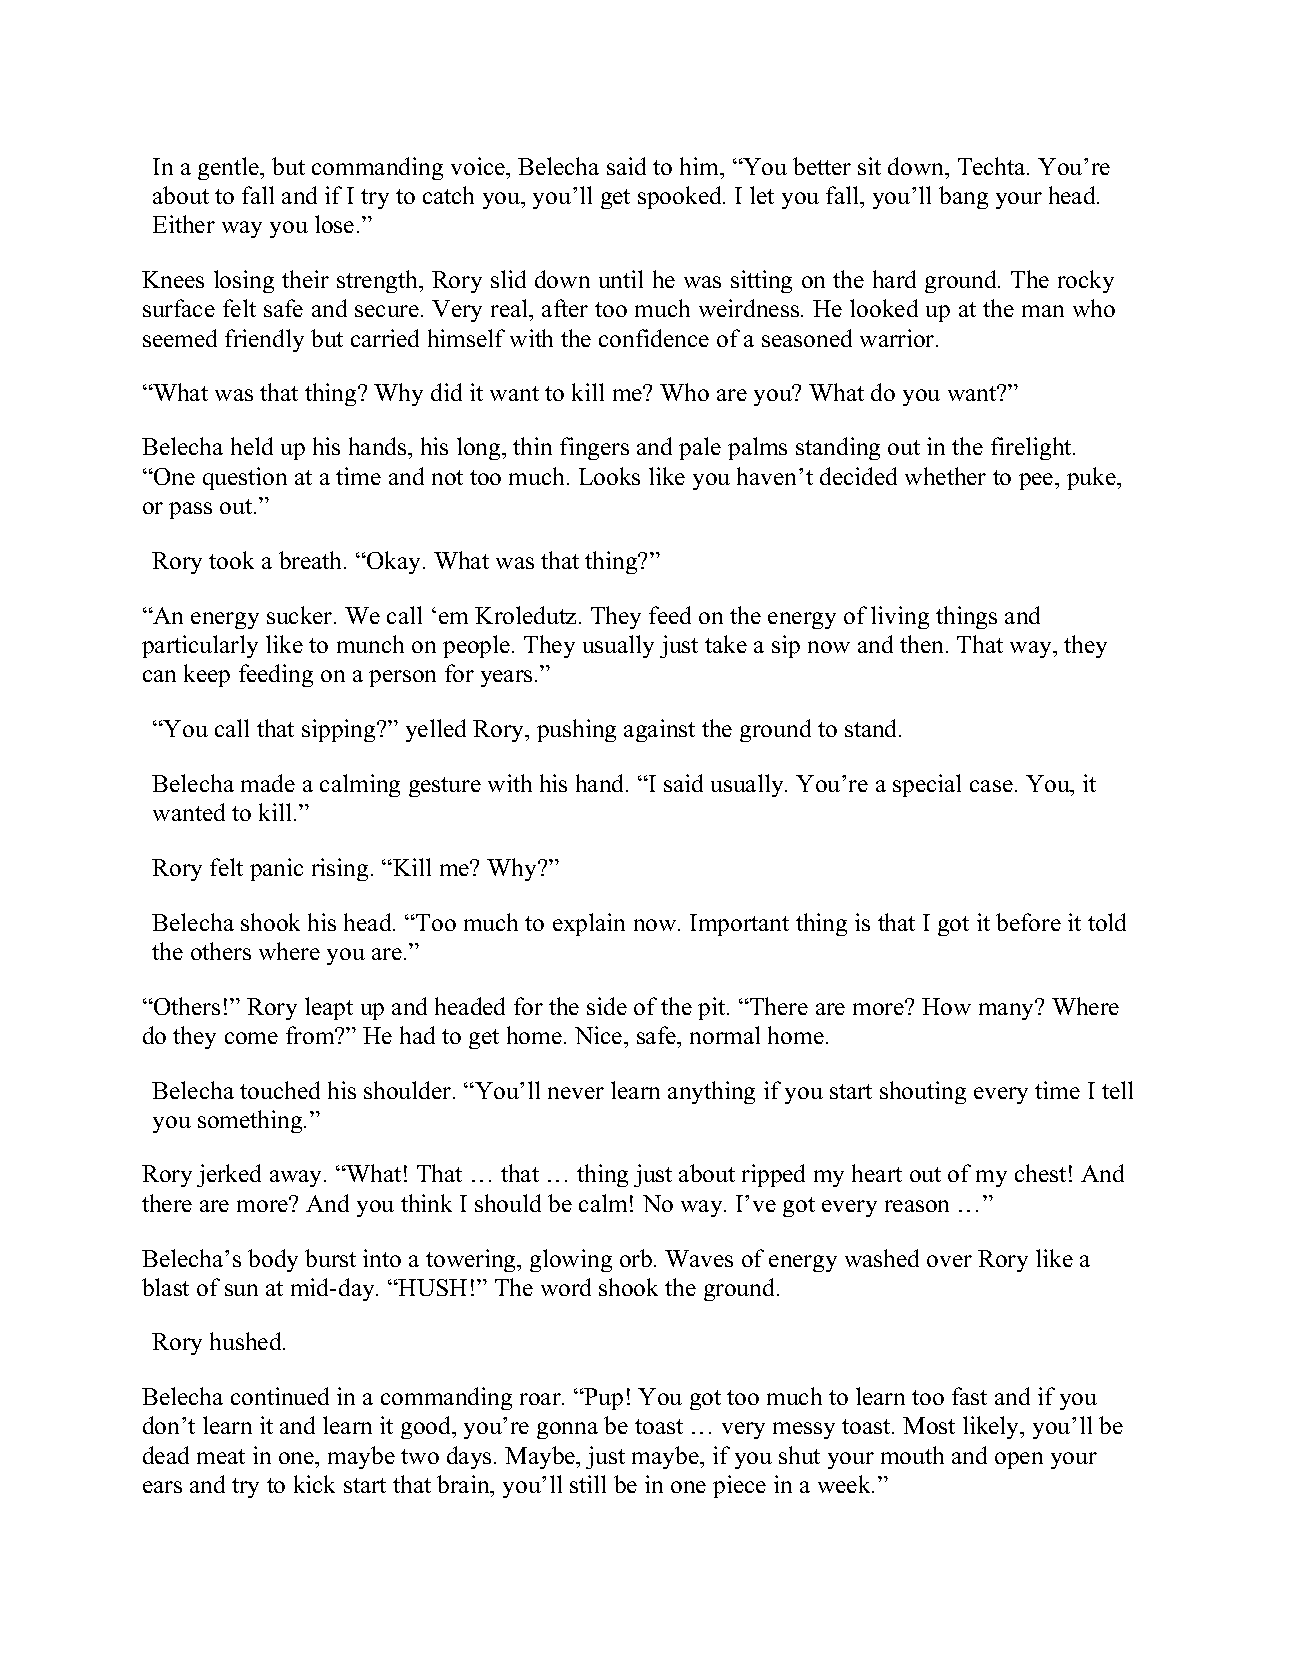  I want to click on pee, so click(1037, 481).
